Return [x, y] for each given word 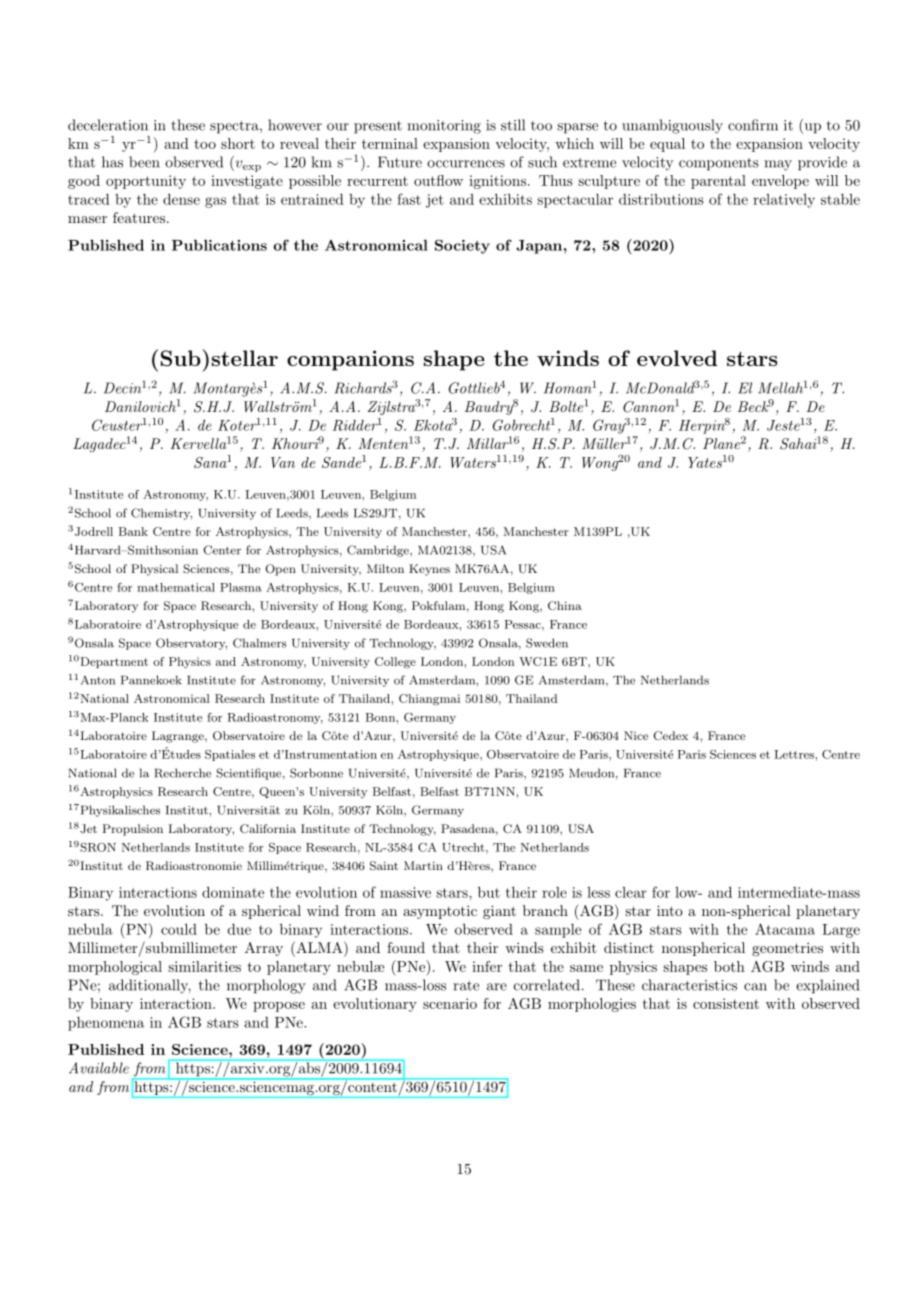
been [144, 162]
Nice [636, 735]
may [778, 165]
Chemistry [161, 514]
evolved [677, 358]
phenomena [106, 1024]
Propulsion [133, 830]
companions [350, 360]
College [395, 663]
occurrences [466, 164]
